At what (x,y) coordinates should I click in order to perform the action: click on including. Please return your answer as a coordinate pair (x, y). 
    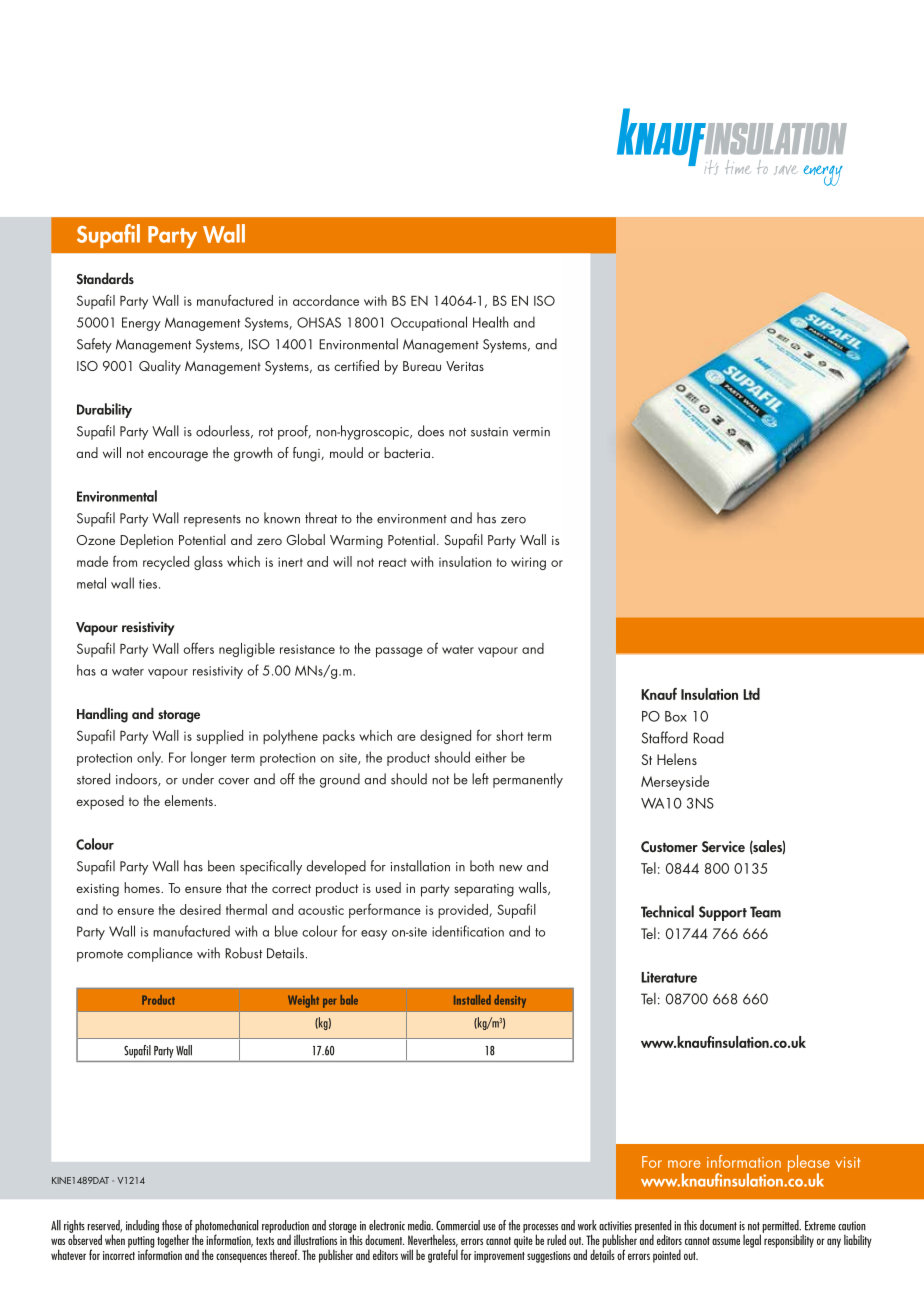
    Looking at the image, I should click on (142, 1226).
